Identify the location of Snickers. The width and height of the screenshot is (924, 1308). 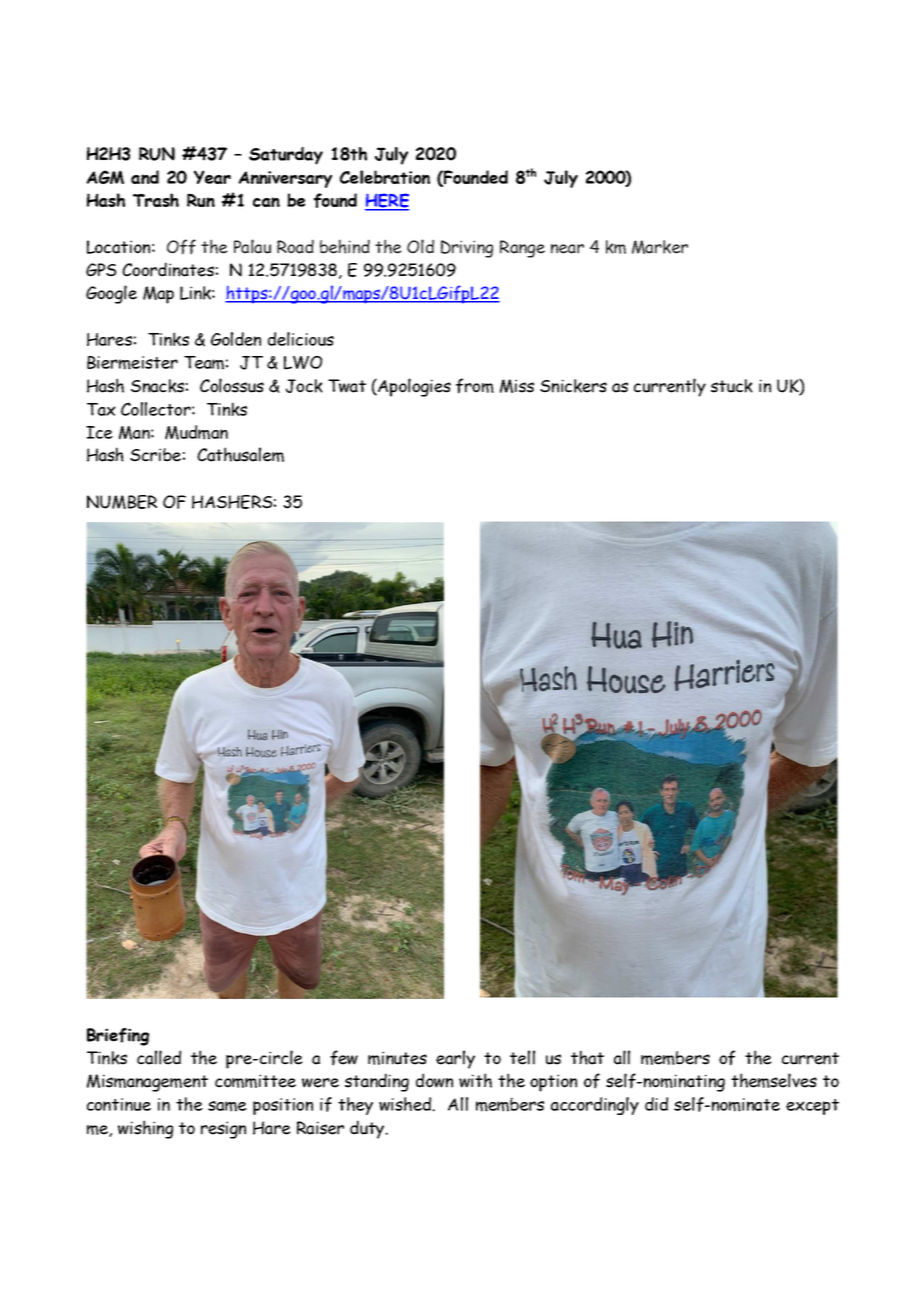
(573, 386).
